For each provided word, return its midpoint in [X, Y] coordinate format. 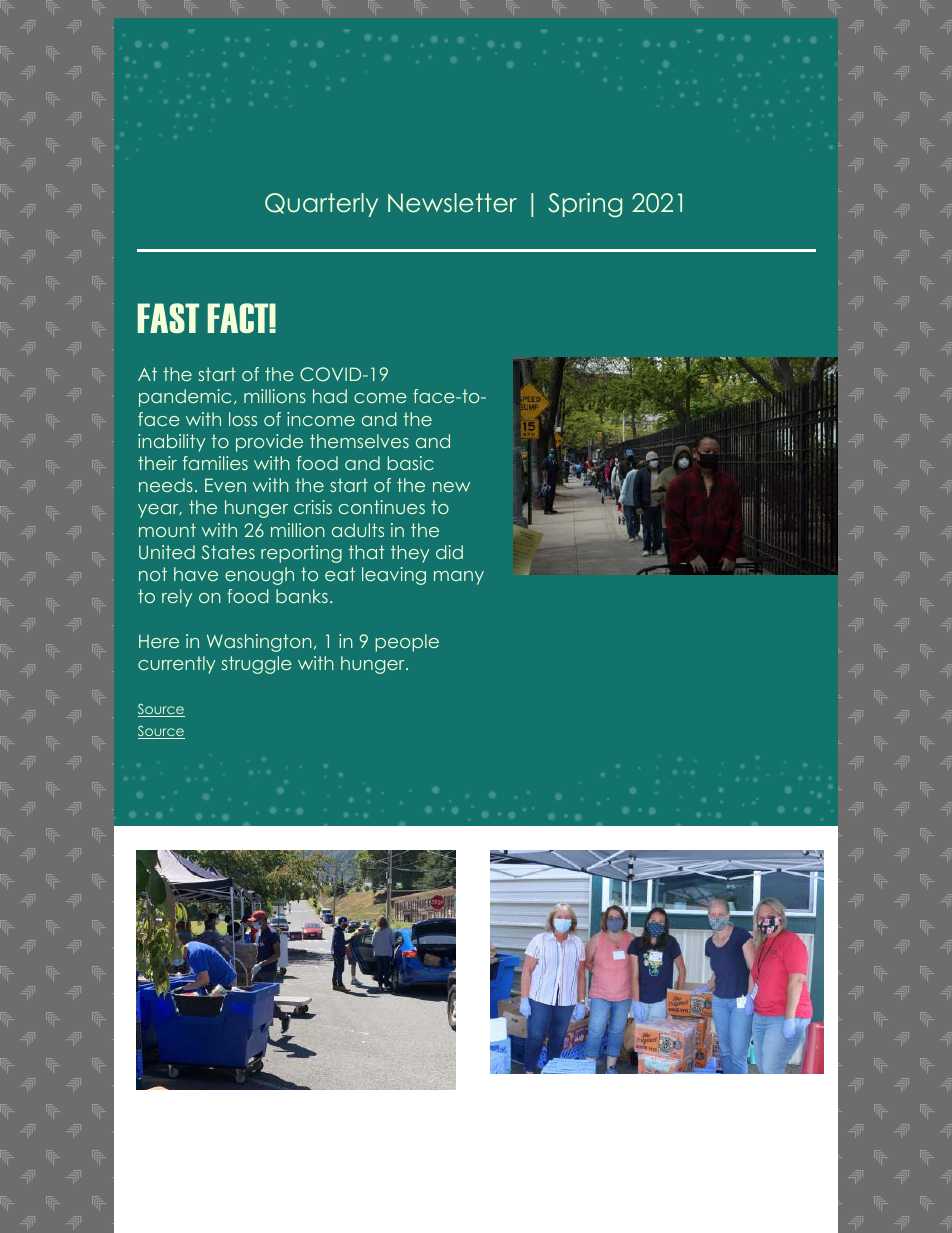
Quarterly [321, 205]
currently [176, 665]
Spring [585, 205]
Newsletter [452, 203]
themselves [359, 441]
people [407, 643]
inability [171, 443]
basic [411, 463]
